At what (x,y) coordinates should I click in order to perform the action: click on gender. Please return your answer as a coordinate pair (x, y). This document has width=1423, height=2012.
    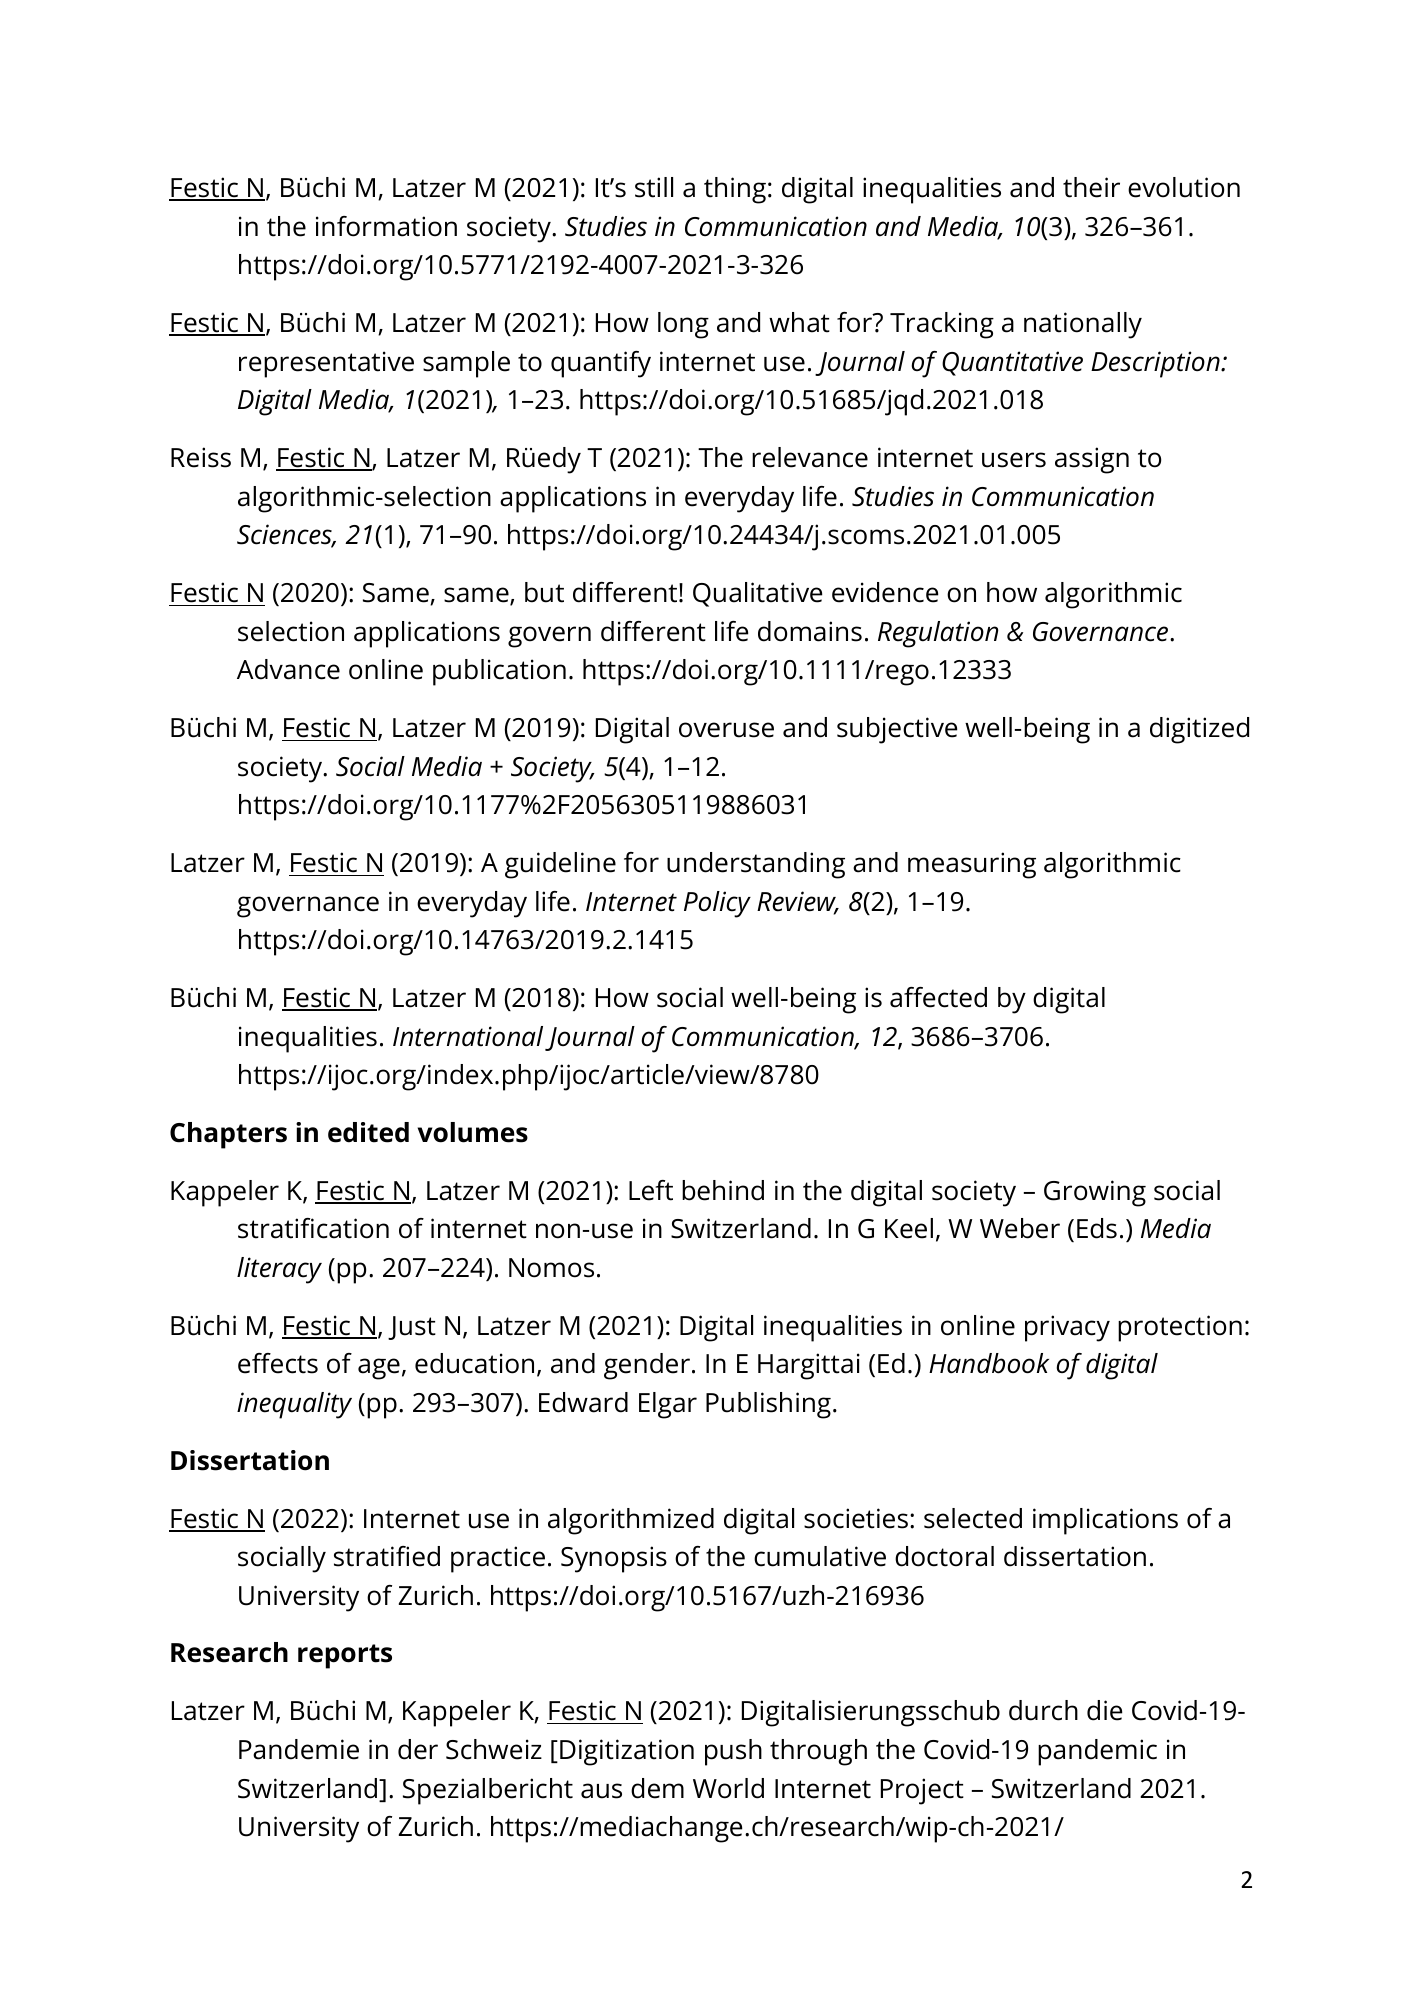
    Looking at the image, I should click on (647, 1366).
